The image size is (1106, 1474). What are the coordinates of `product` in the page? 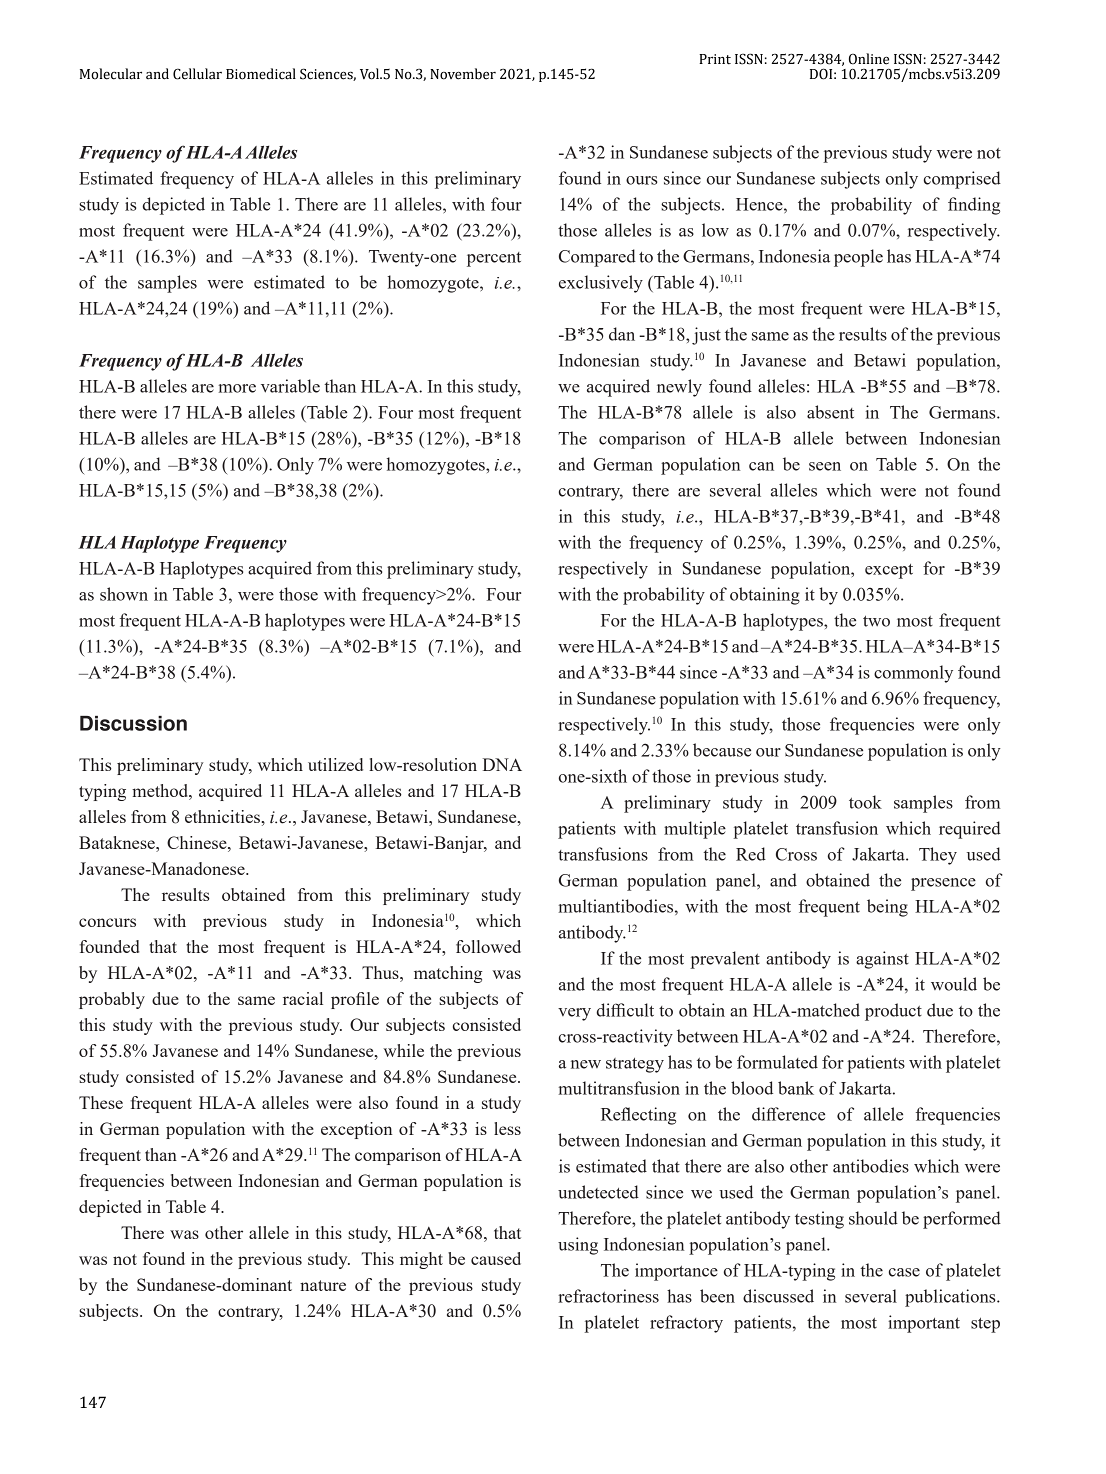 It's located at (893, 1012).
